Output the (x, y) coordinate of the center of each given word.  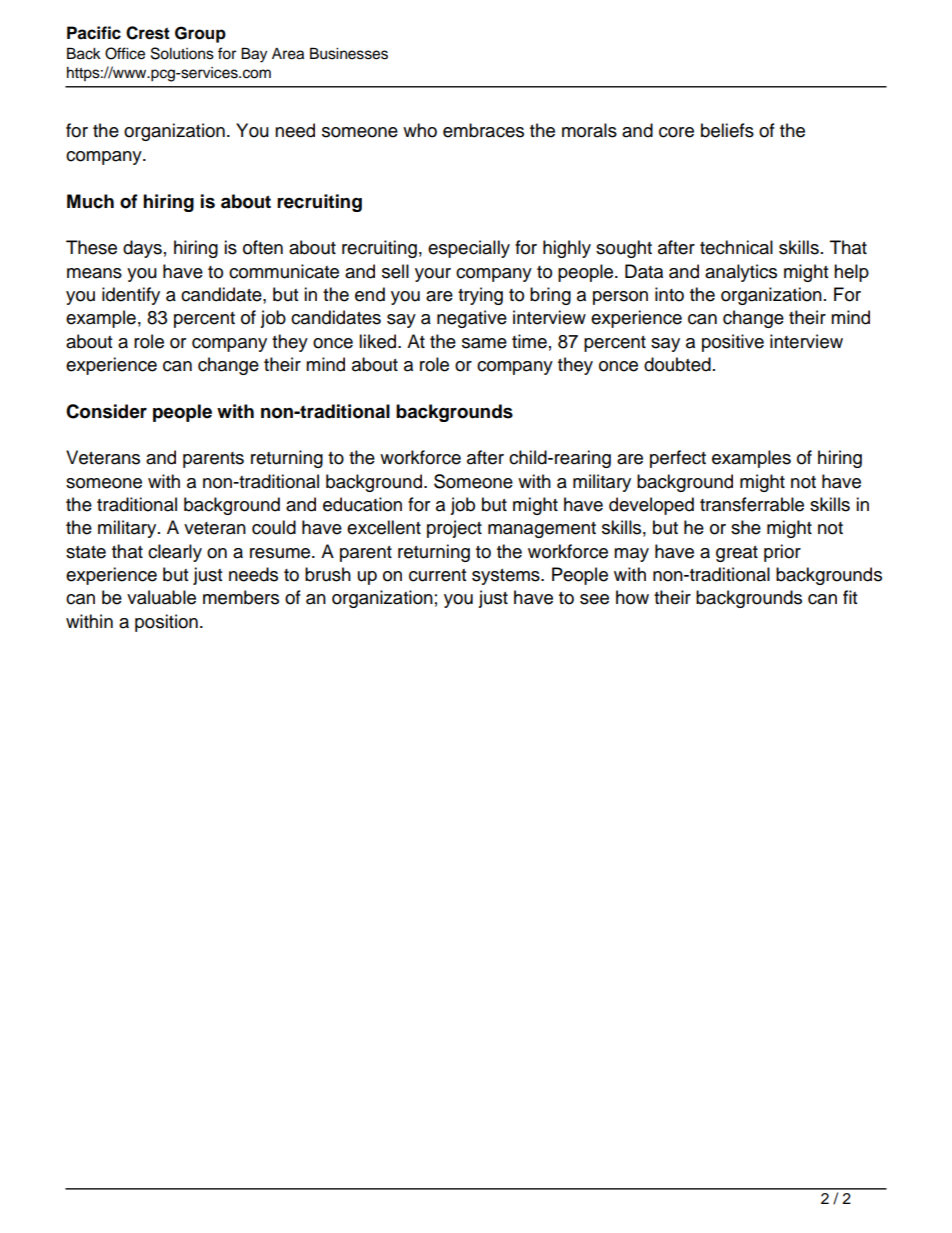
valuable (161, 597)
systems (507, 577)
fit (850, 597)
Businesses (349, 53)
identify (131, 296)
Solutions (182, 53)
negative (472, 319)
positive (733, 343)
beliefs (727, 130)
